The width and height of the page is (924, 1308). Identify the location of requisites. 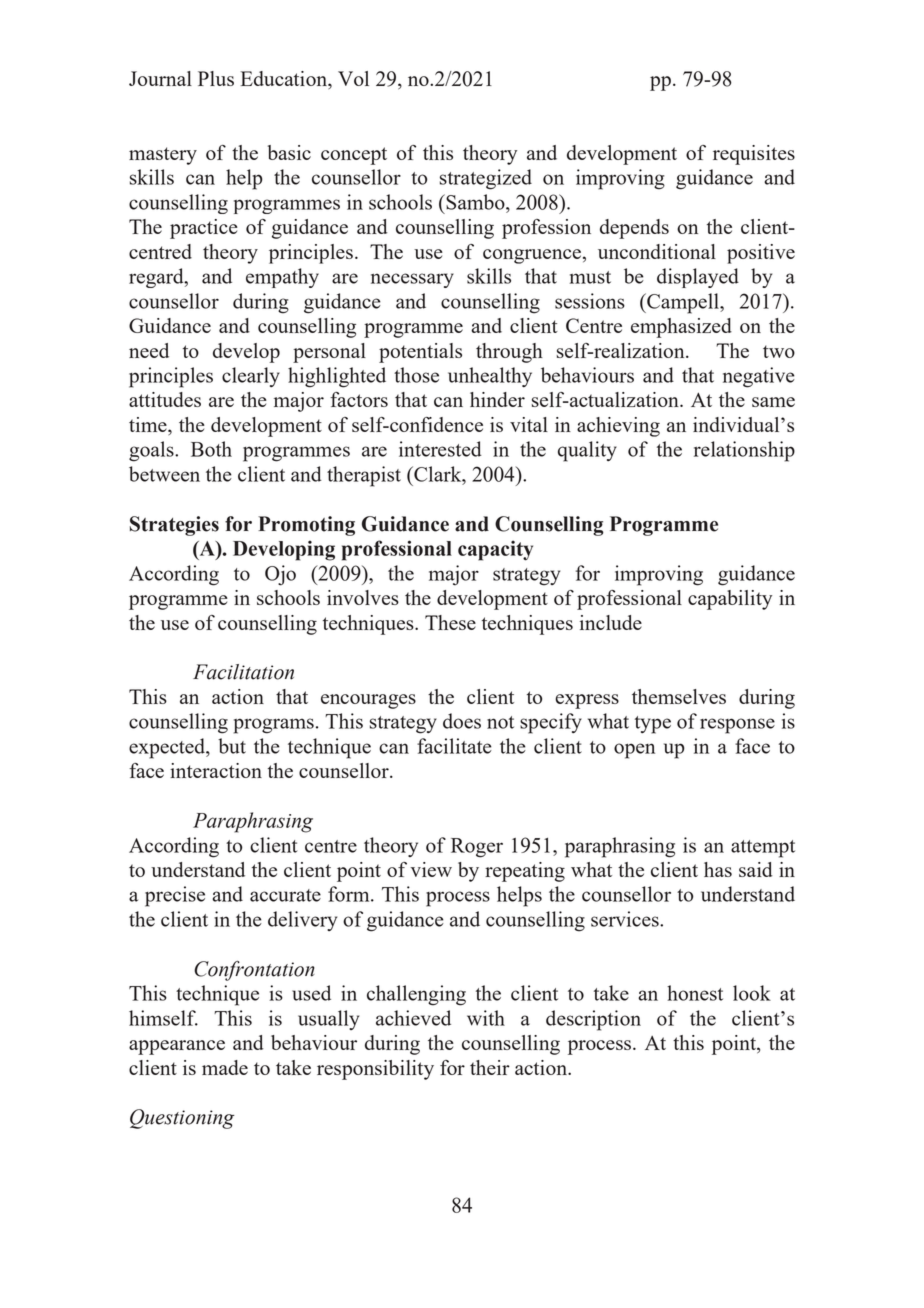
(754, 155).
